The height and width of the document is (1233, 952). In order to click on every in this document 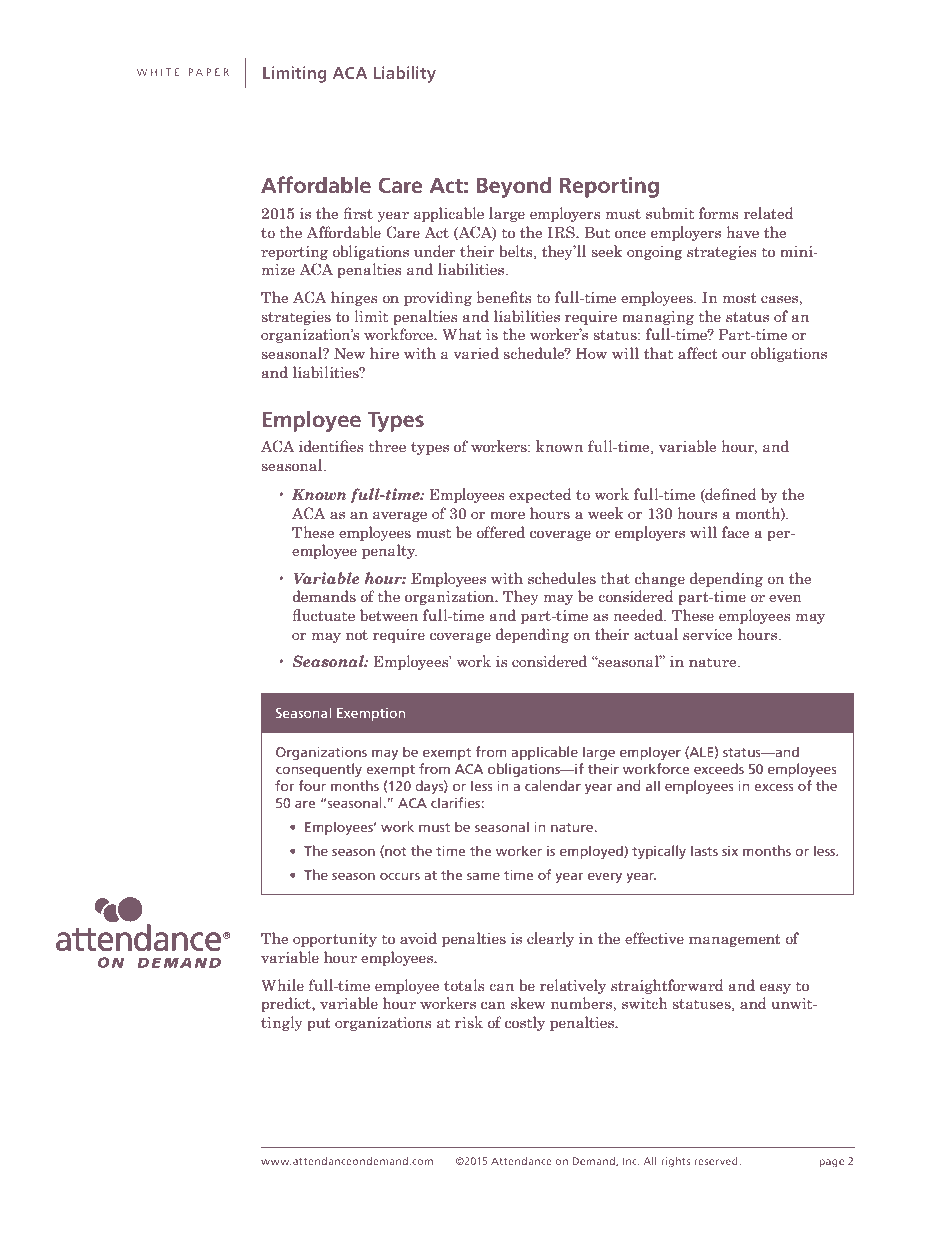, I will do `click(605, 877)`.
